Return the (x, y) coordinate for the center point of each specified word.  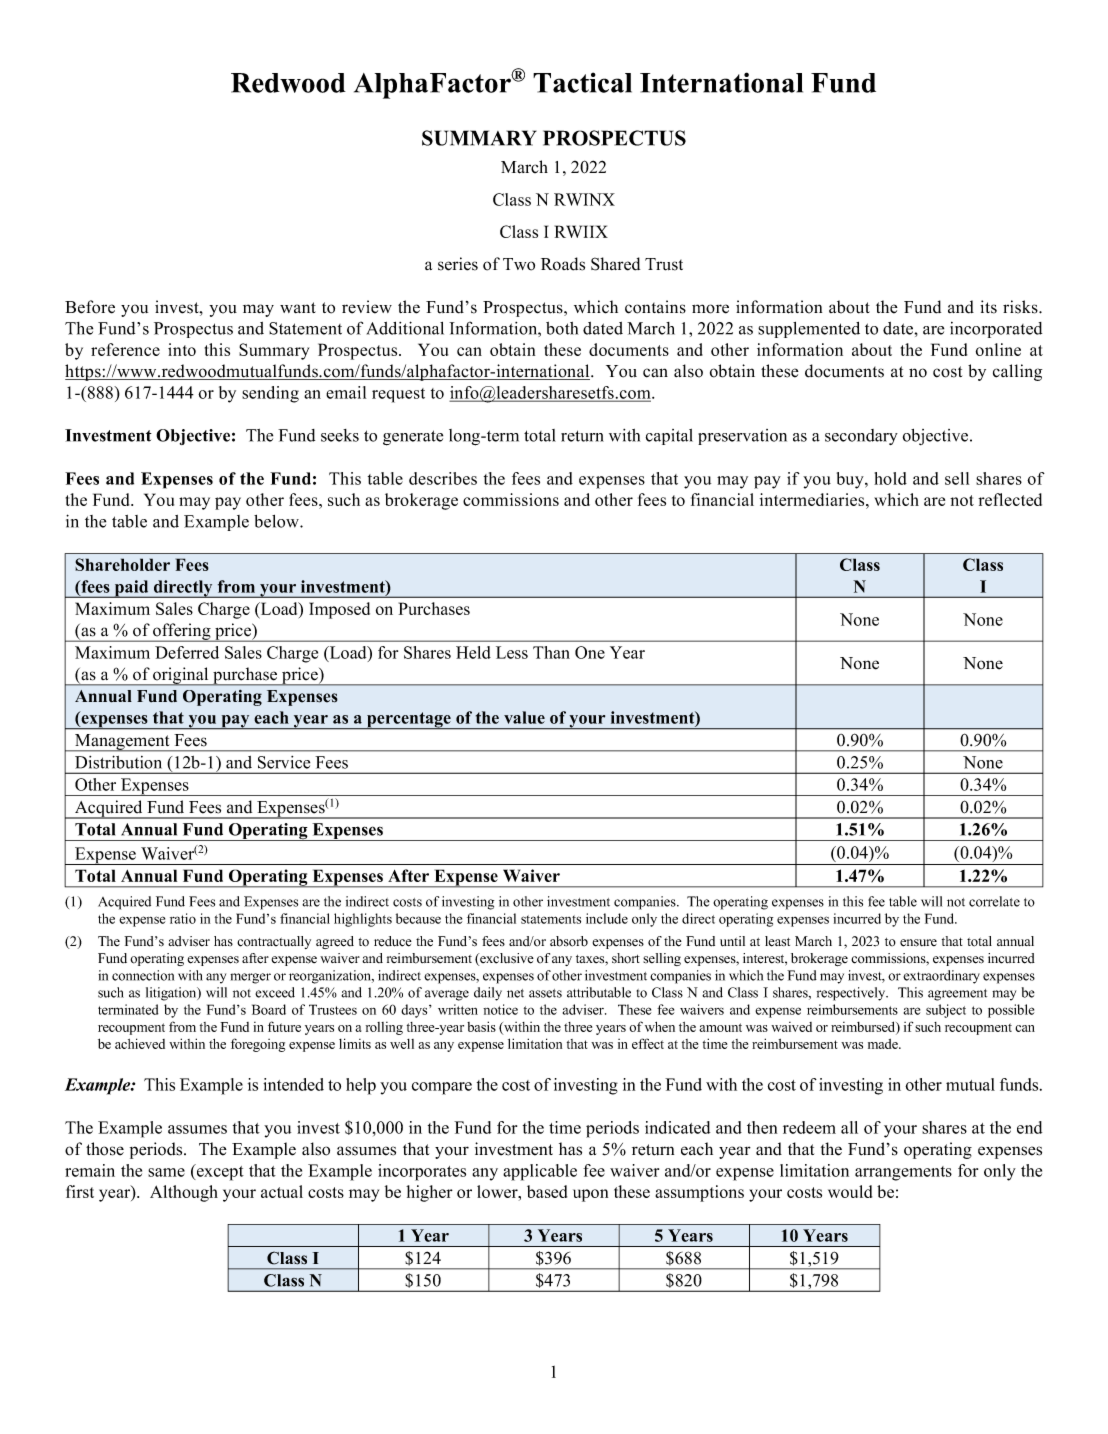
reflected (1010, 499)
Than (551, 652)
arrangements (903, 1173)
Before (90, 307)
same (166, 1172)
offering (182, 632)
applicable (540, 1172)
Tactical (582, 82)
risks (1021, 307)
